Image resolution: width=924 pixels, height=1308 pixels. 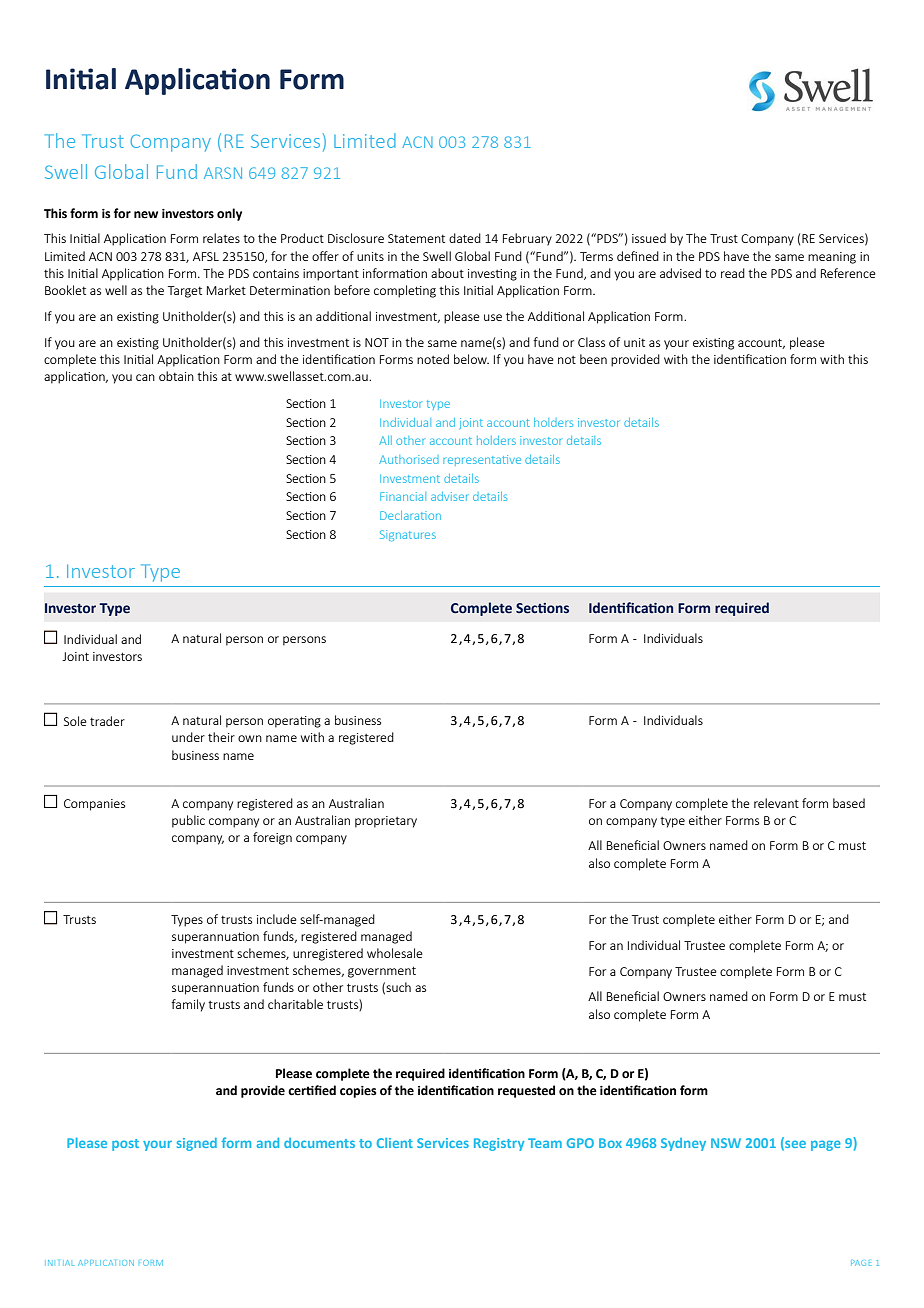 What do you see at coordinates (776, 803) in the document?
I see `relevant` at bounding box center [776, 803].
